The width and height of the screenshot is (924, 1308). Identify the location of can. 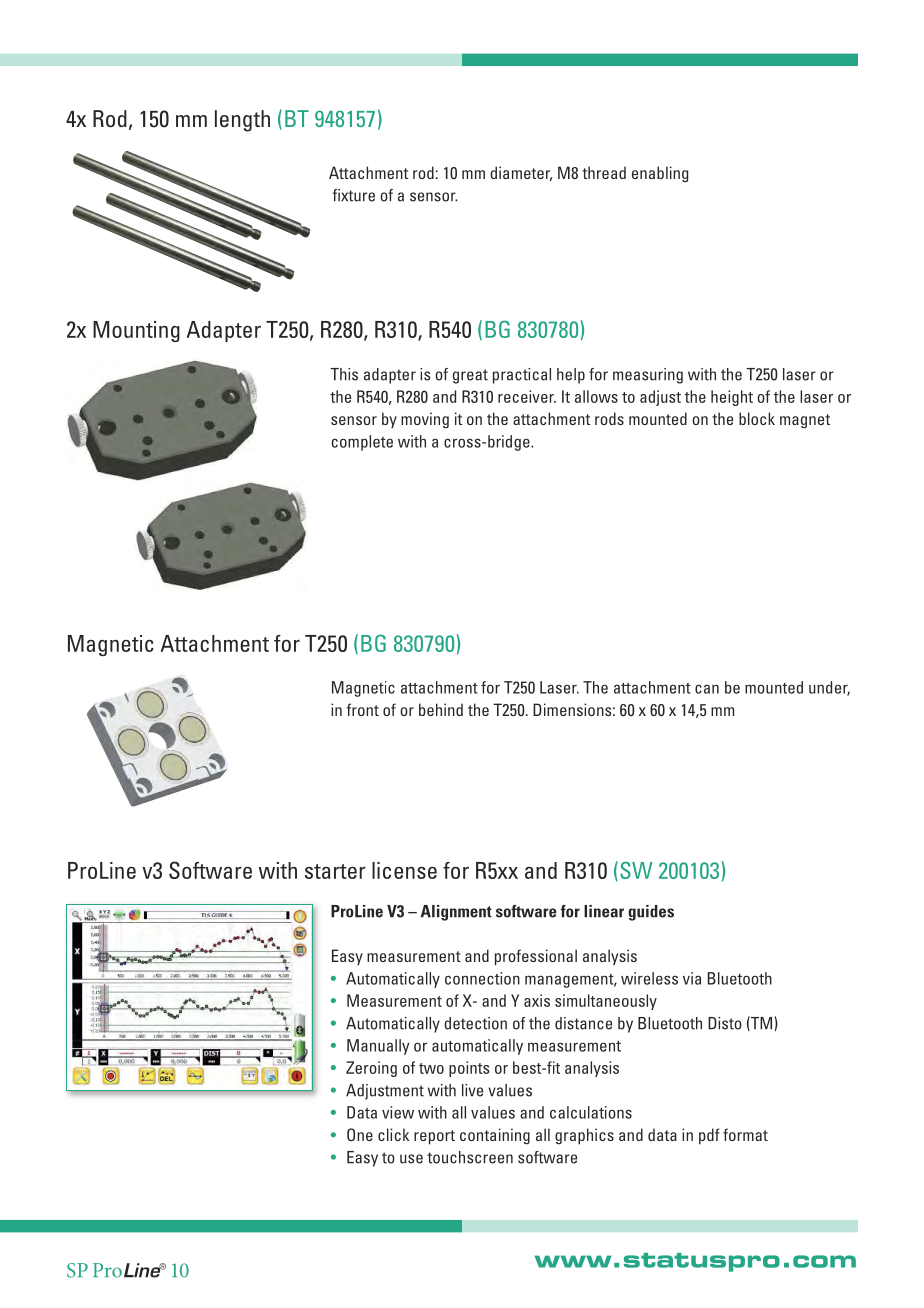
(707, 689).
